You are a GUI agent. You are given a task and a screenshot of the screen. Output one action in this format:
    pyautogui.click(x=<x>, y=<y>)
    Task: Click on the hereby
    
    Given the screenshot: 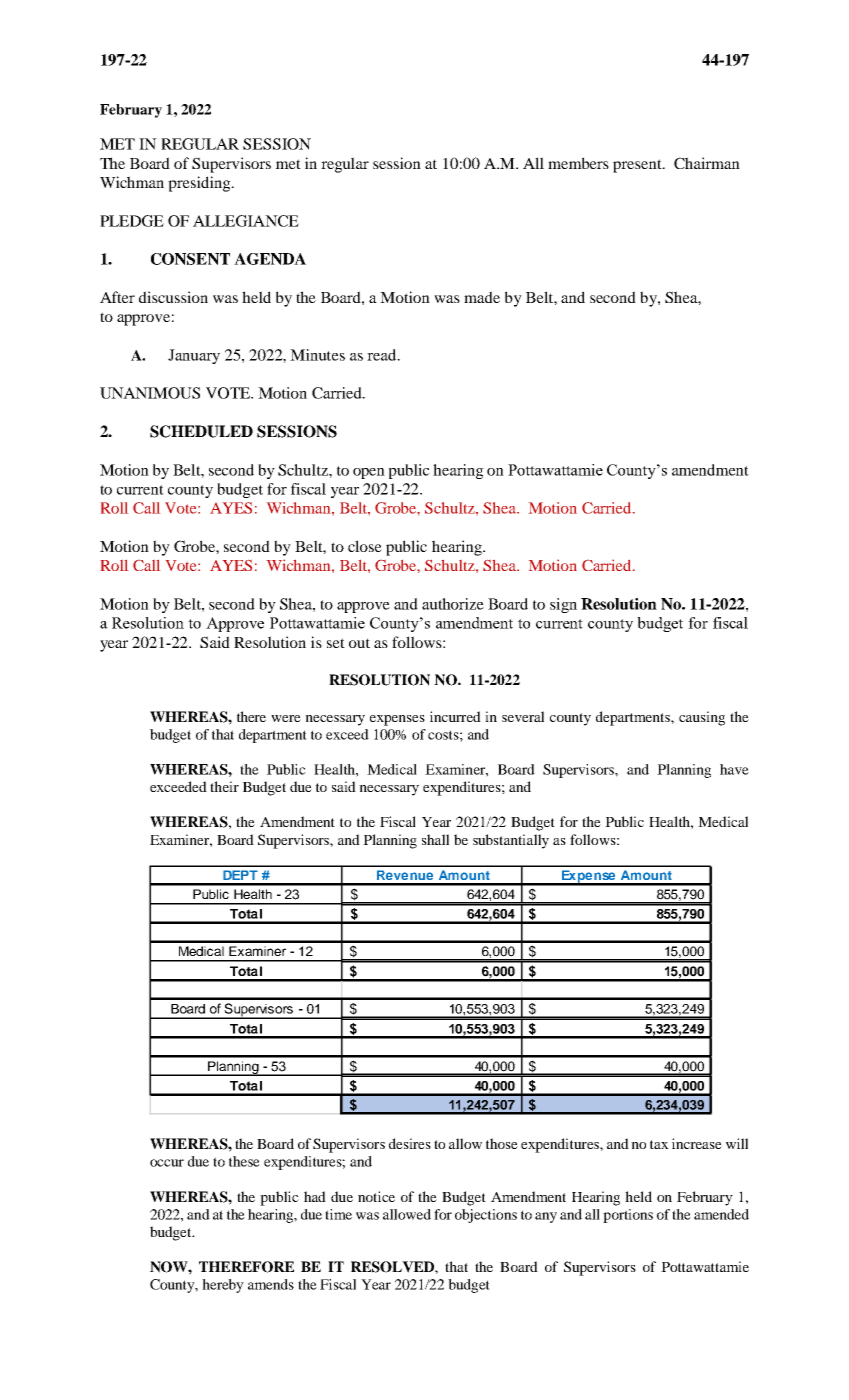 What is the action you would take?
    pyautogui.click(x=223, y=1286)
